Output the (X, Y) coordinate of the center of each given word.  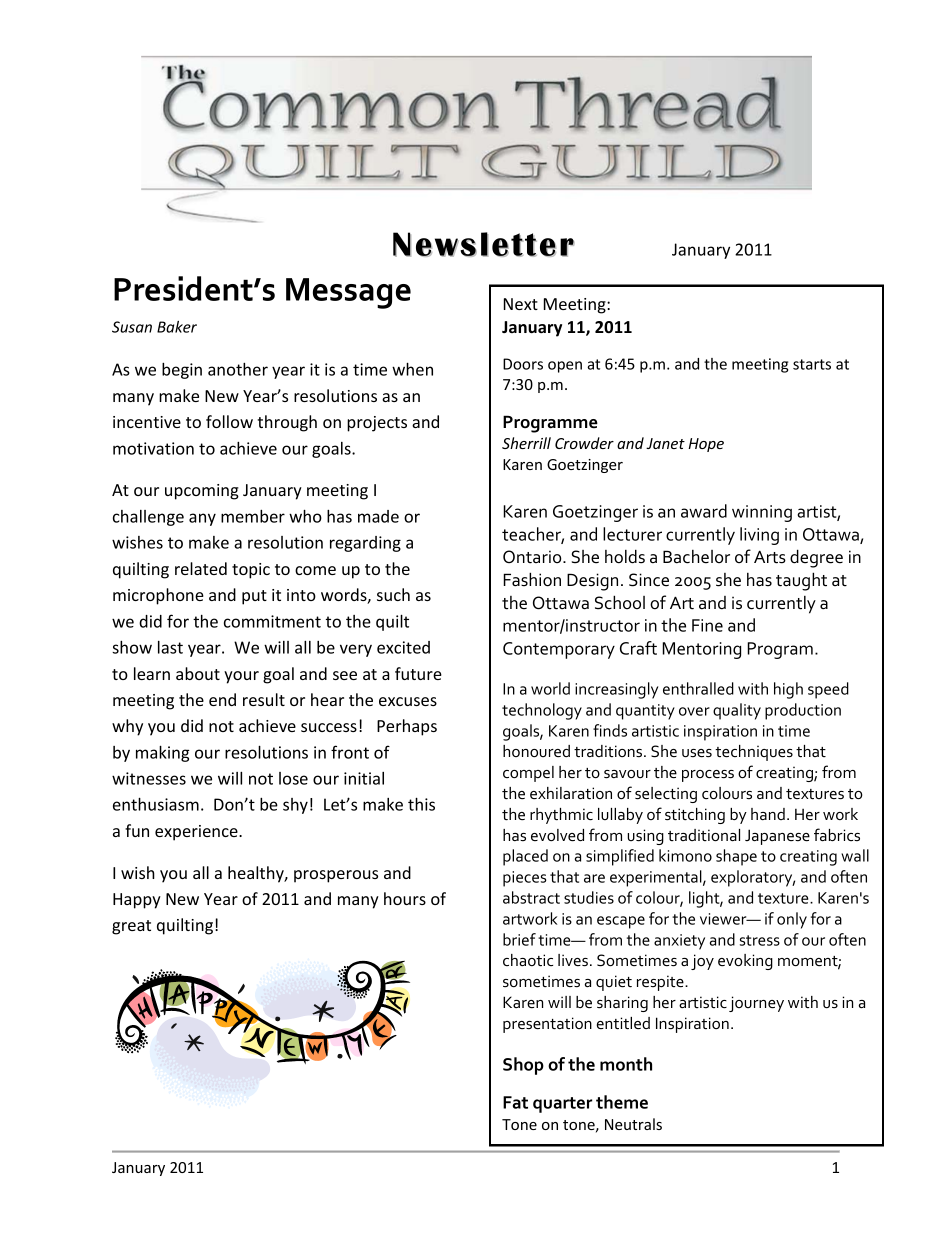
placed (525, 857)
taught (801, 581)
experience (197, 833)
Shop (523, 1066)
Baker (177, 327)
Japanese (777, 837)
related (201, 568)
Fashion (532, 579)
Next (521, 304)
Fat (515, 1102)
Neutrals (633, 1124)
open (565, 367)
